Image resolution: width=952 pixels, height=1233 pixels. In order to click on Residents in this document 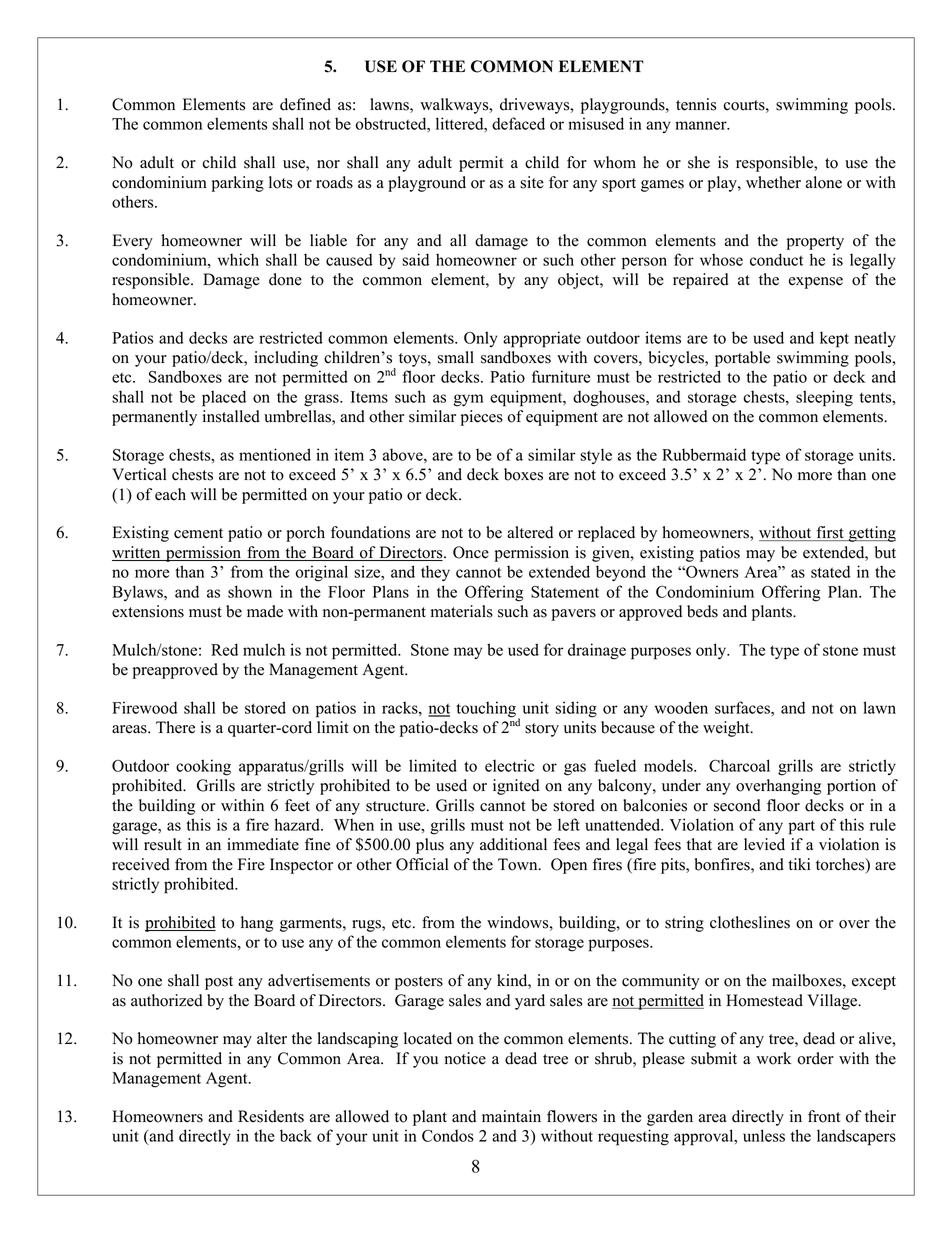, I will do `click(271, 1116)`.
